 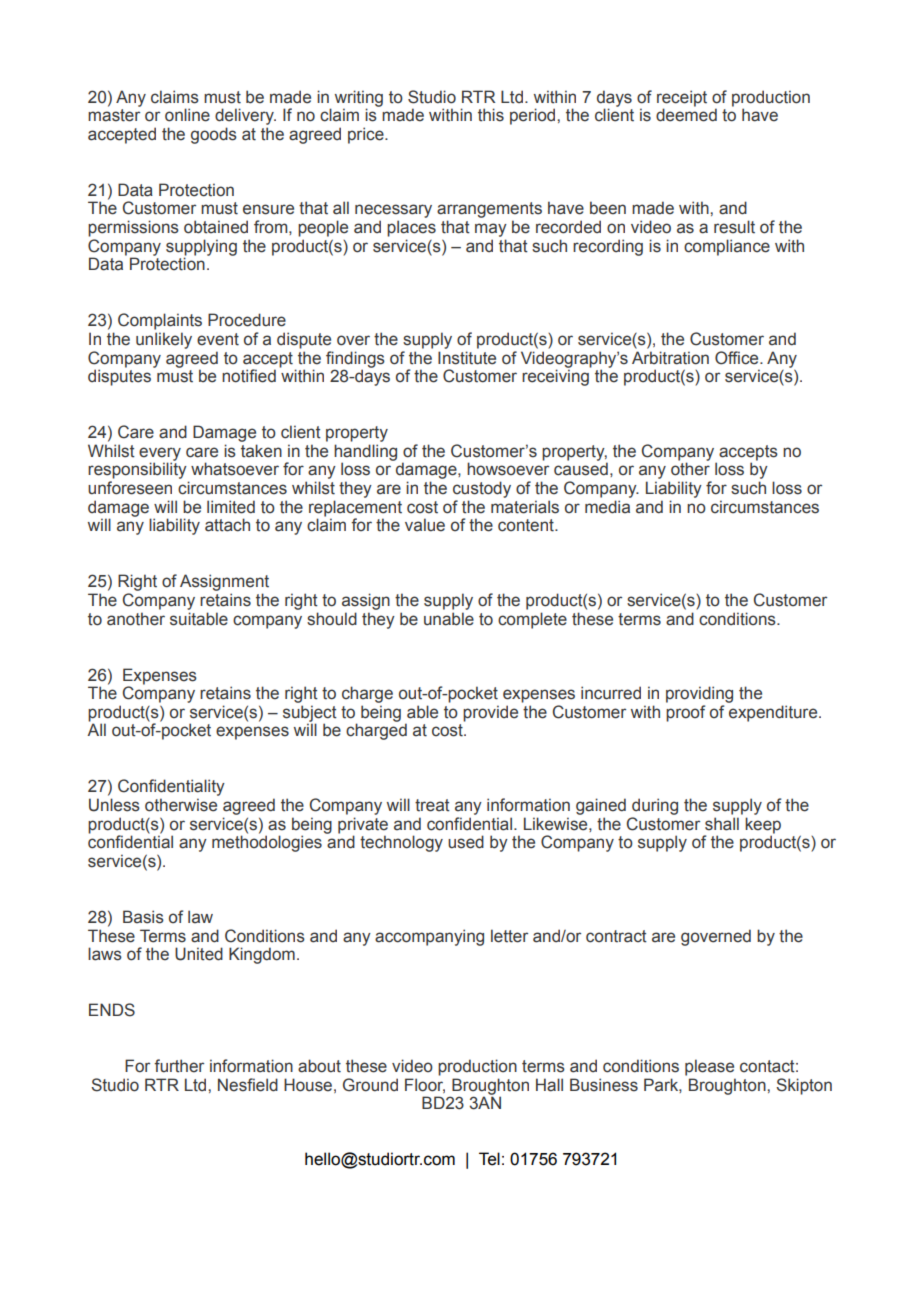 I want to click on Tel, so click(x=489, y=1159).
